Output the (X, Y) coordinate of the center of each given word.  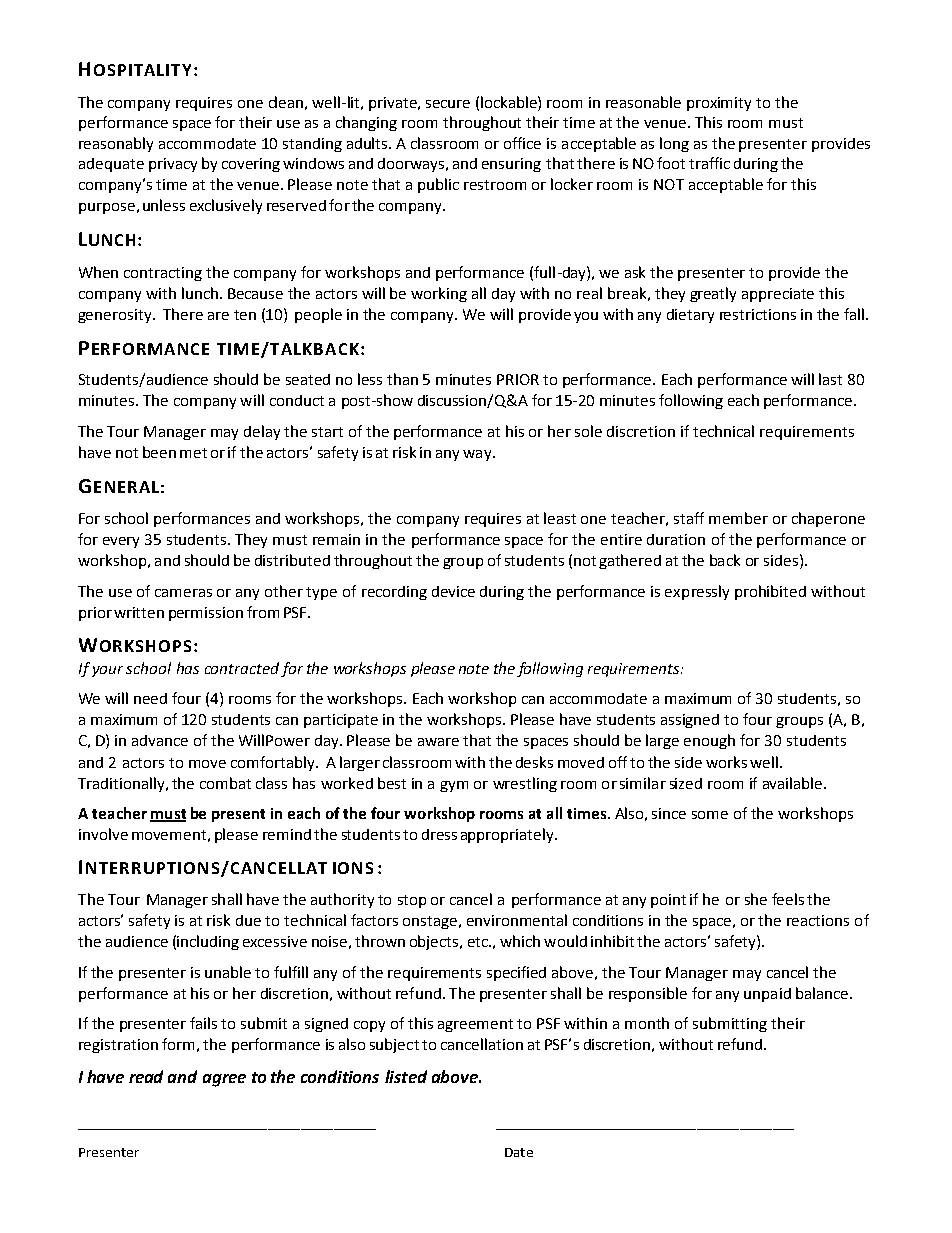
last (830, 379)
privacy (173, 165)
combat (225, 783)
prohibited (770, 592)
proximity (719, 104)
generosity (116, 316)
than (402, 379)
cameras (183, 593)
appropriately (508, 835)
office (522, 143)
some (710, 815)
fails (203, 1023)
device (453, 591)
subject (394, 1045)
